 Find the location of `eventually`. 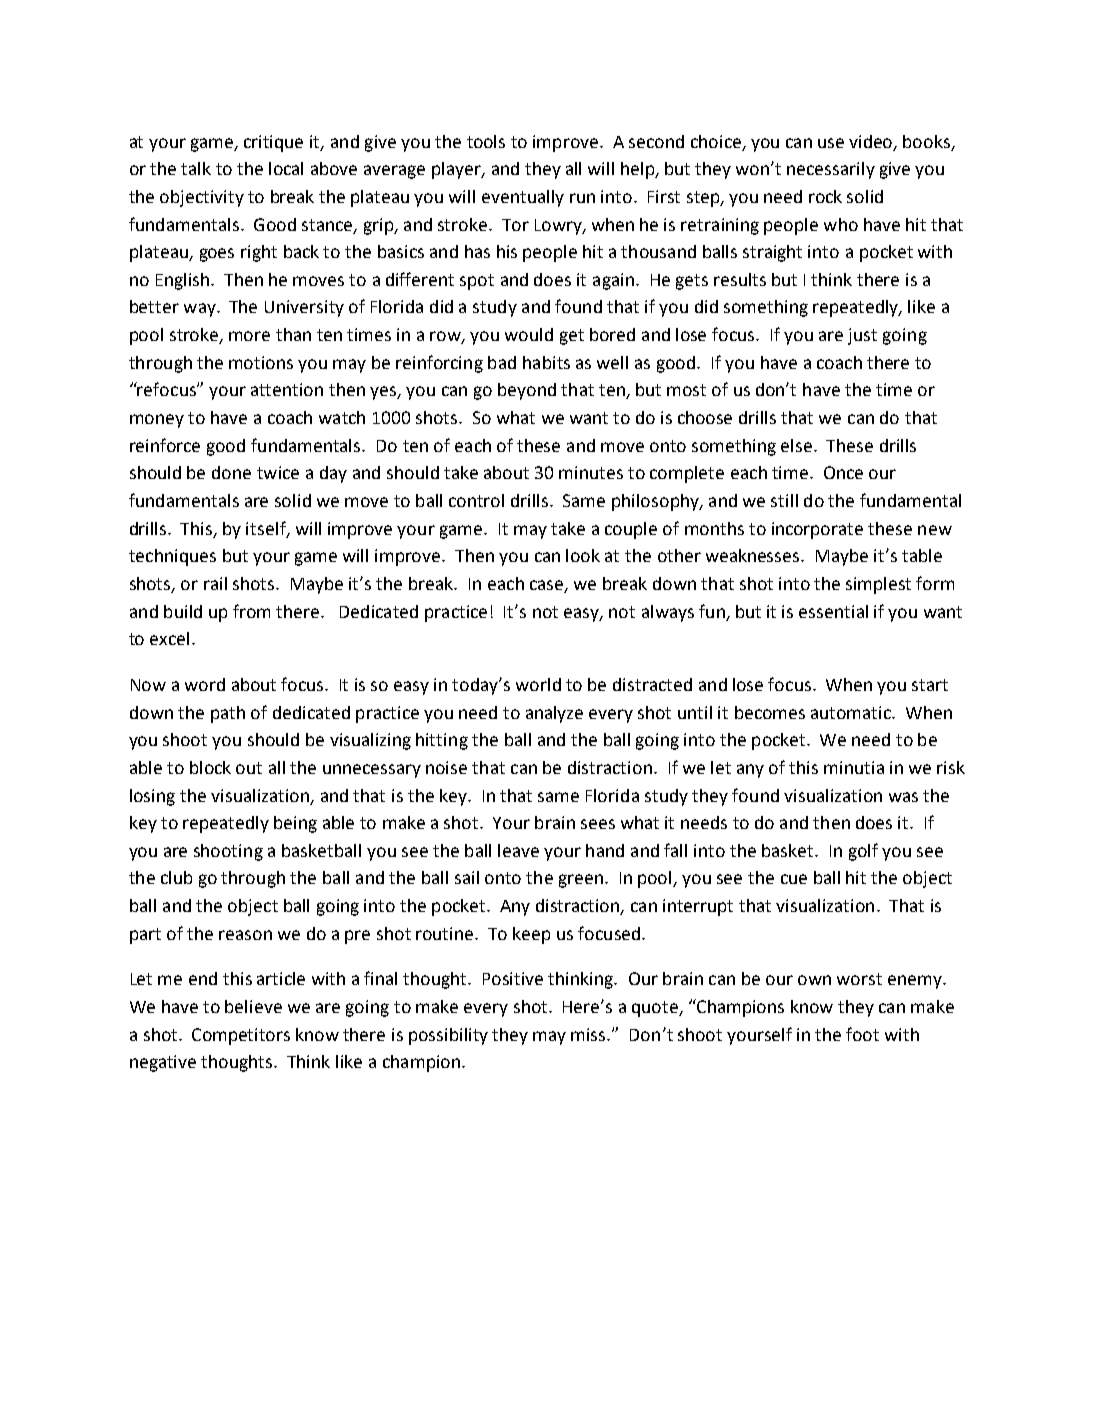

eventually is located at coordinates (523, 198).
